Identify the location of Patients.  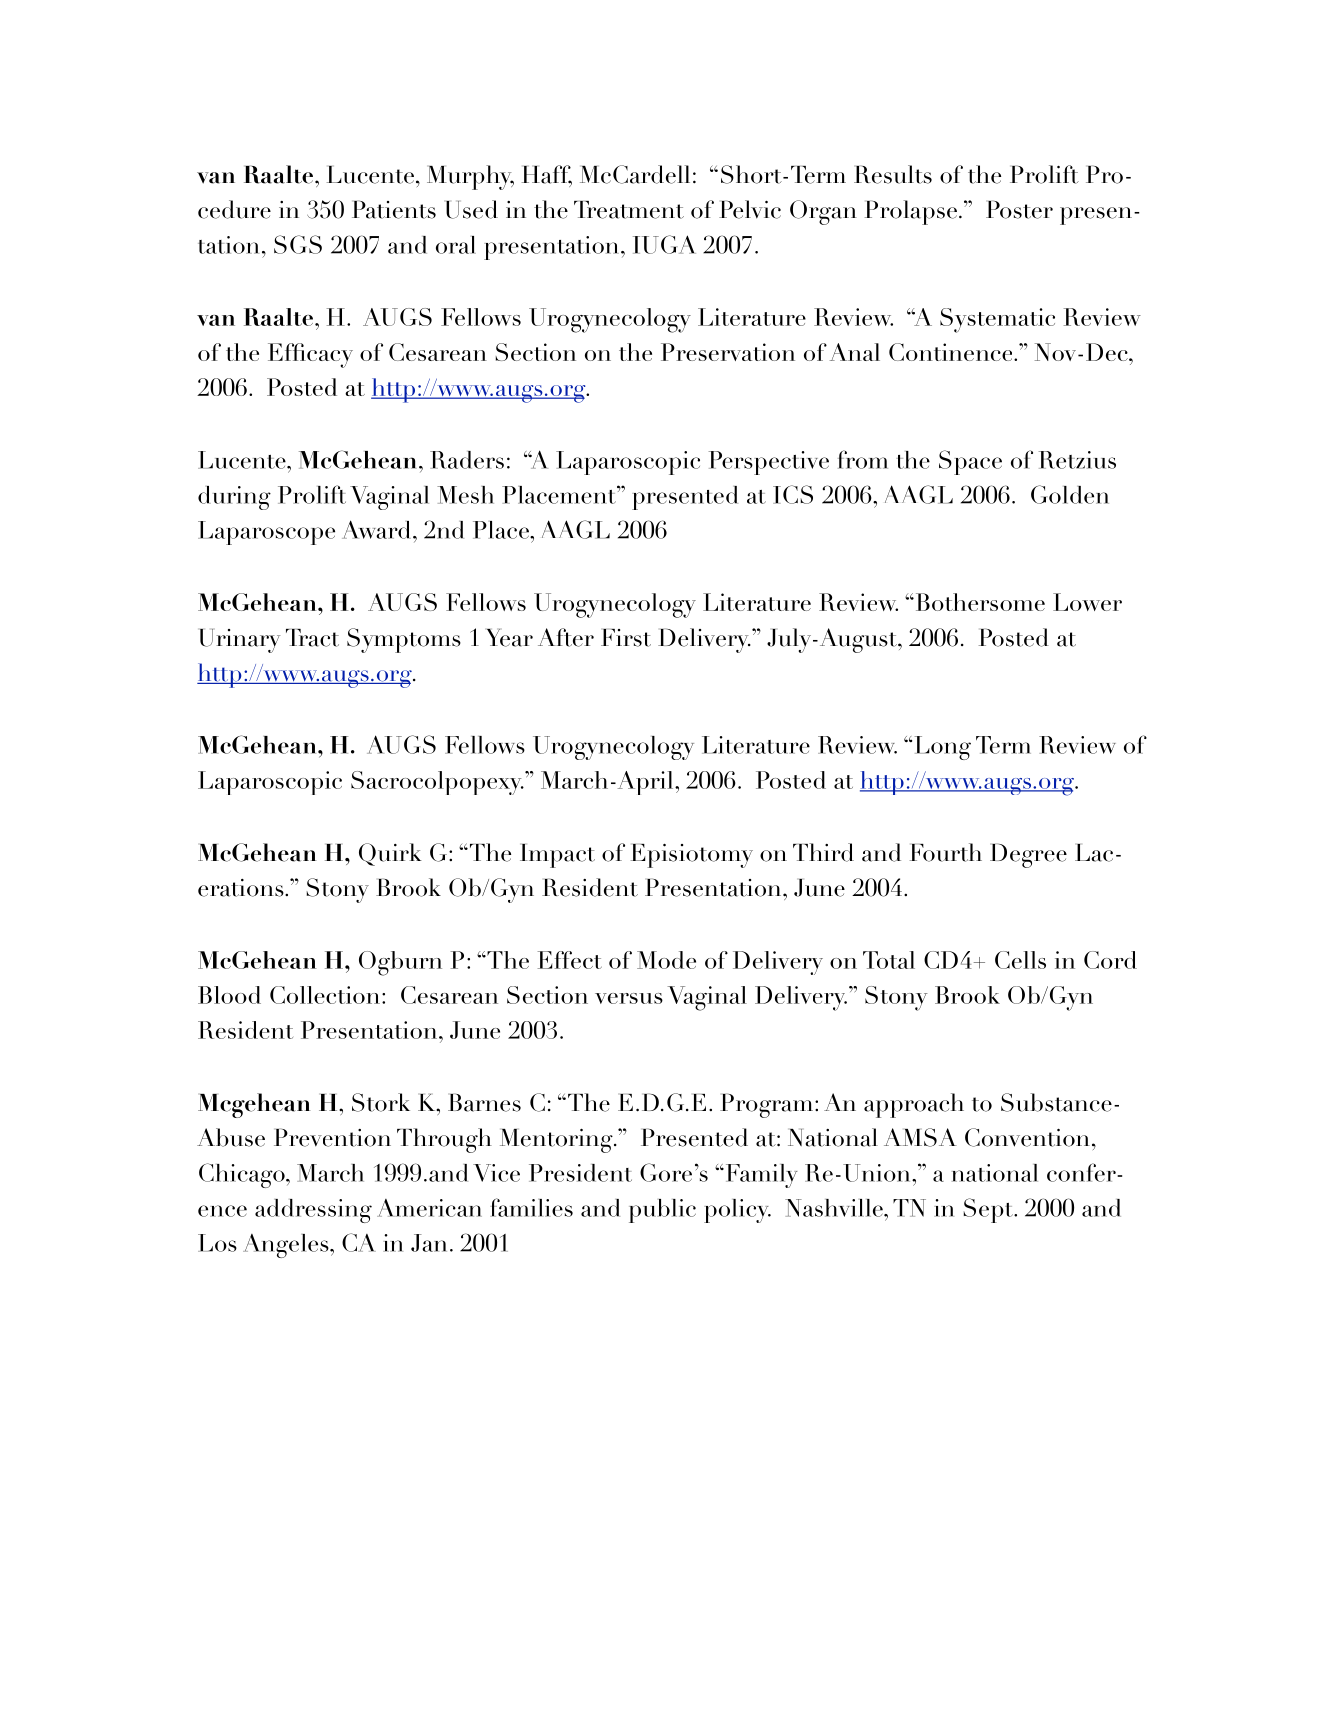
(394, 209).
